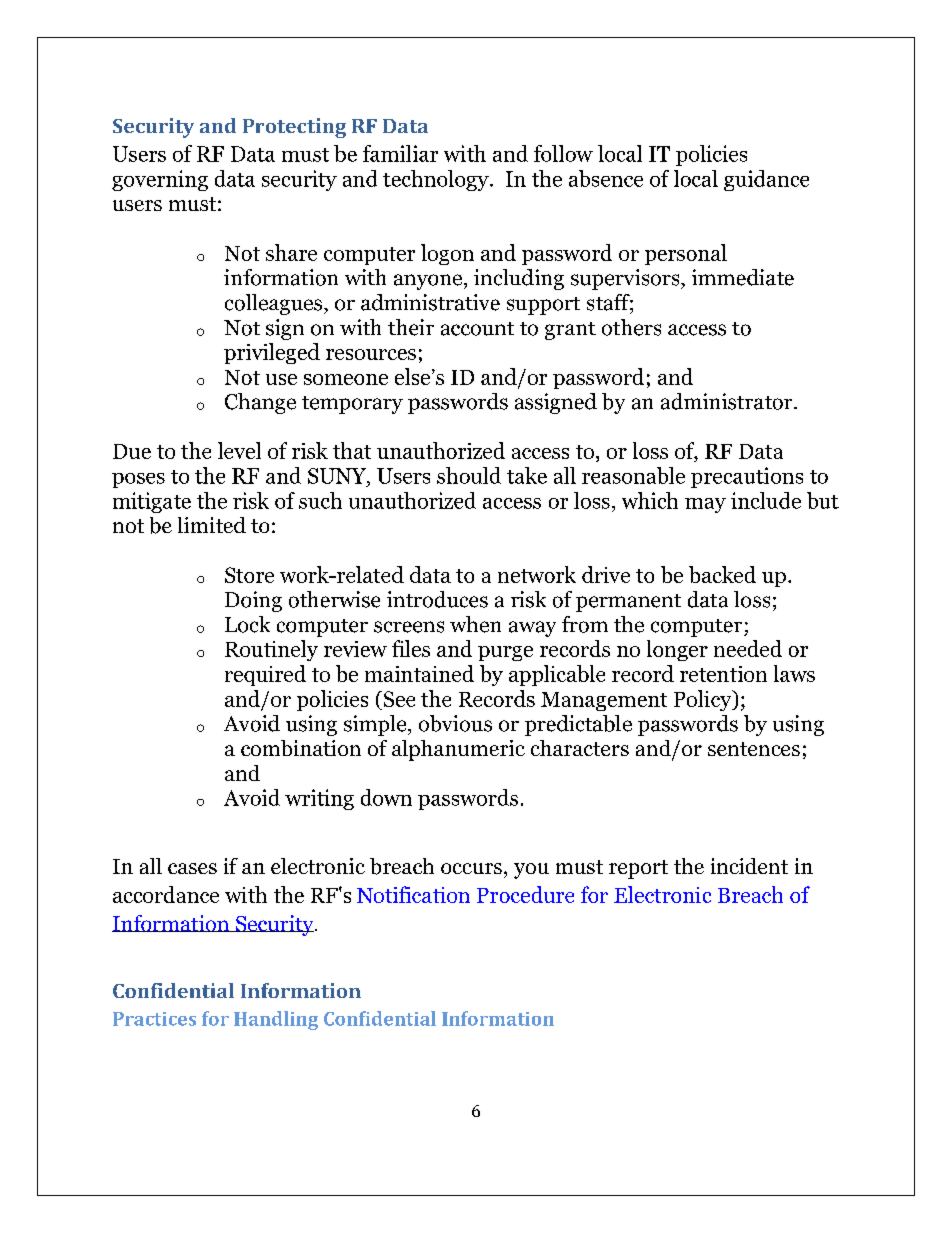 The image size is (952, 1233). What do you see at coordinates (437, 180) in the screenshot?
I see `technology` at bounding box center [437, 180].
